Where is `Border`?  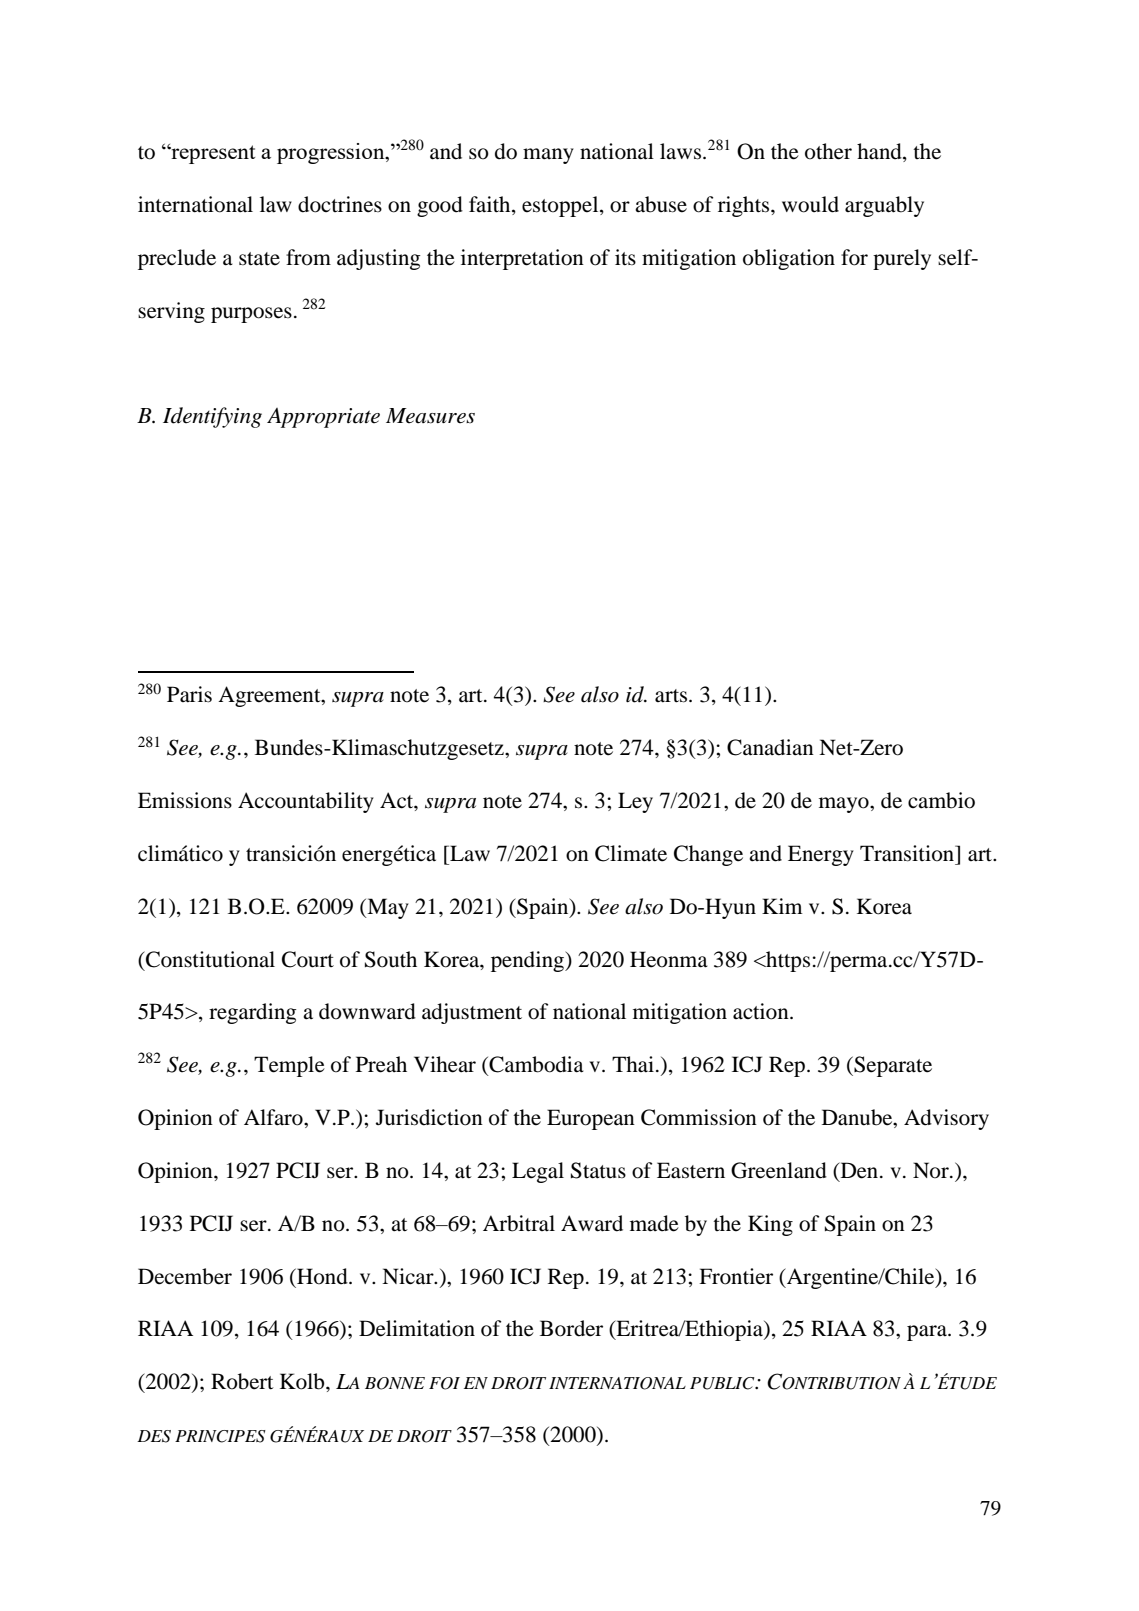
Border is located at coordinates (571, 1328).
